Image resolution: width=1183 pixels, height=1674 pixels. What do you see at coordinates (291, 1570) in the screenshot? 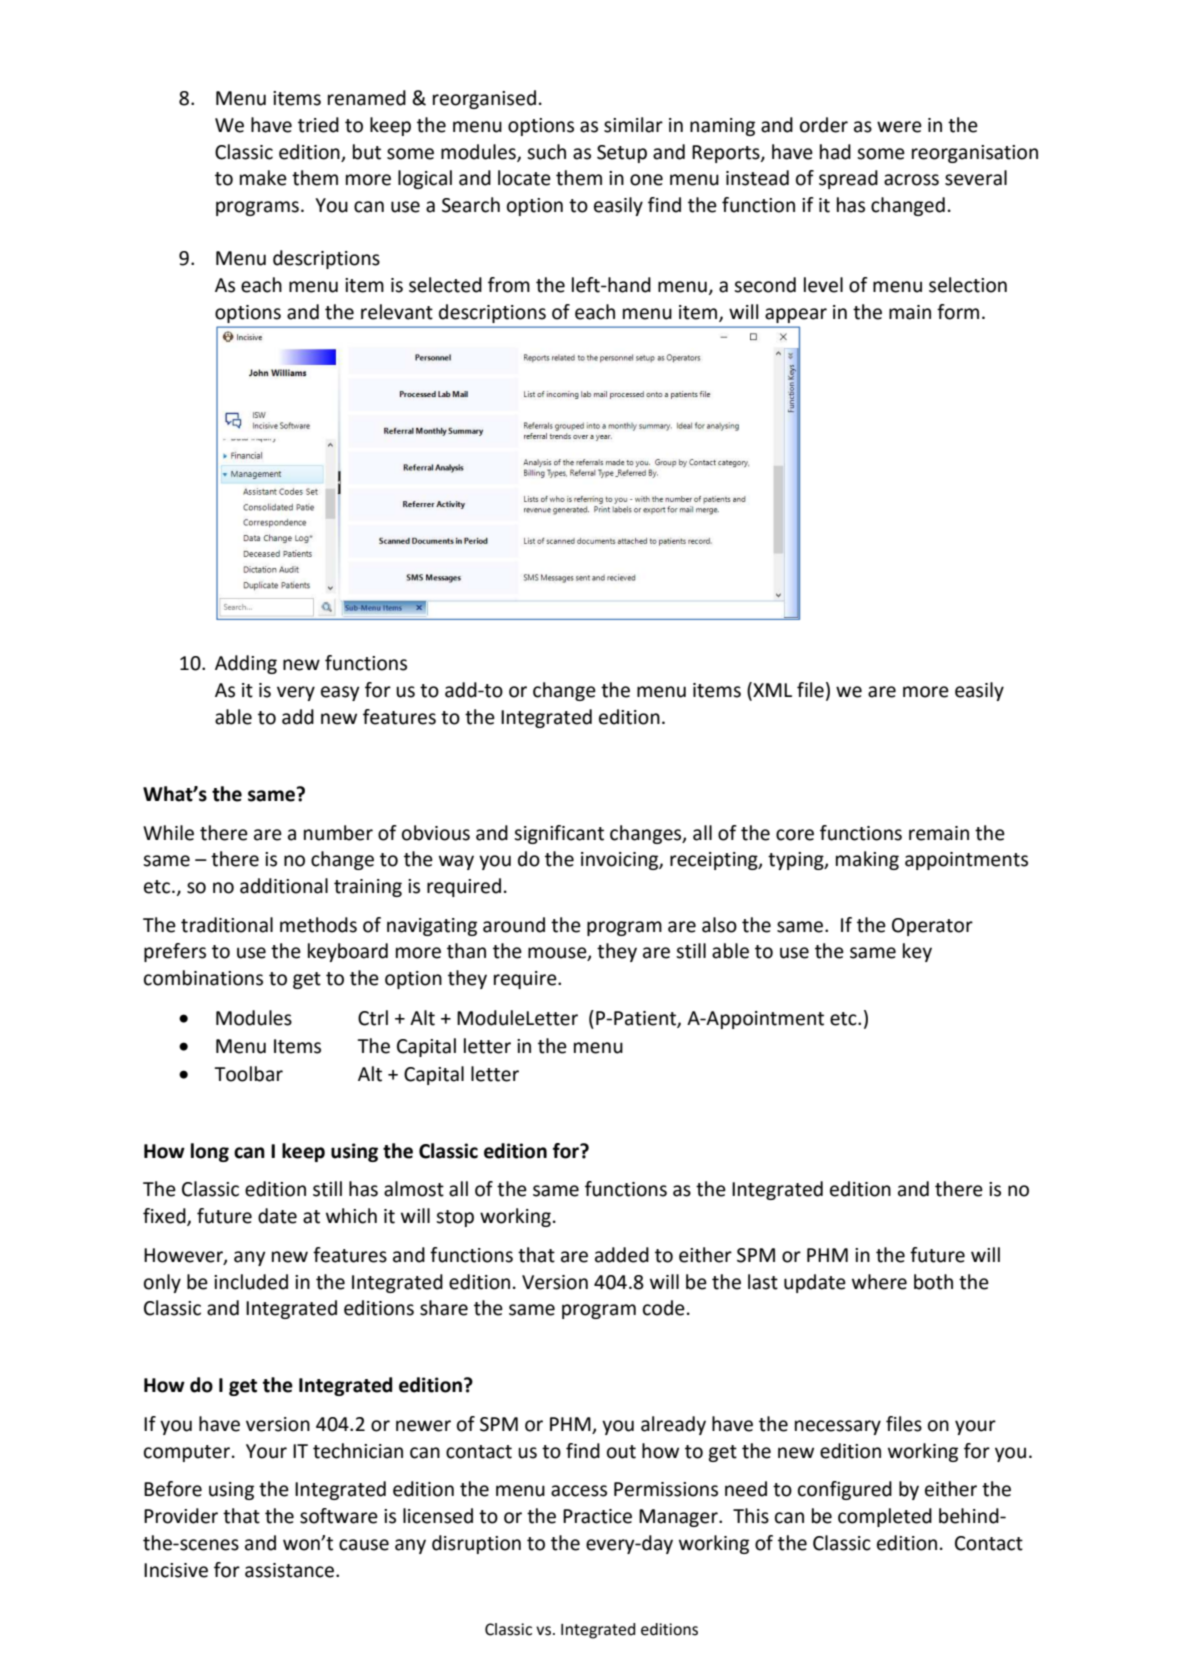
I see `assistance` at bounding box center [291, 1570].
